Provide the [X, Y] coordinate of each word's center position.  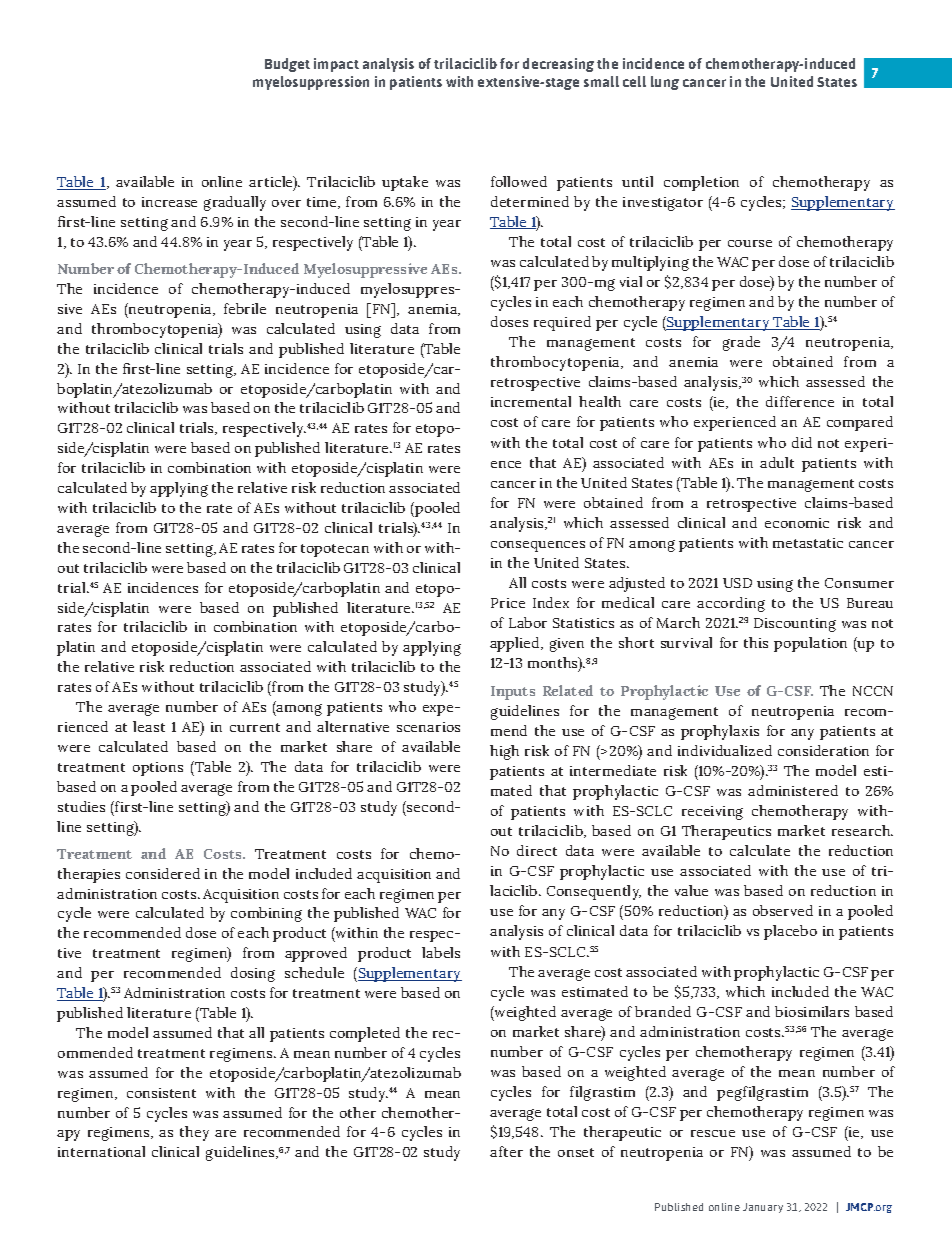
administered [793, 790]
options [158, 769]
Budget [287, 65]
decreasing [558, 65]
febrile [245, 308]
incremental [531, 401]
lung [665, 83]
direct [537, 850]
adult [777, 462]
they [194, 1133]
